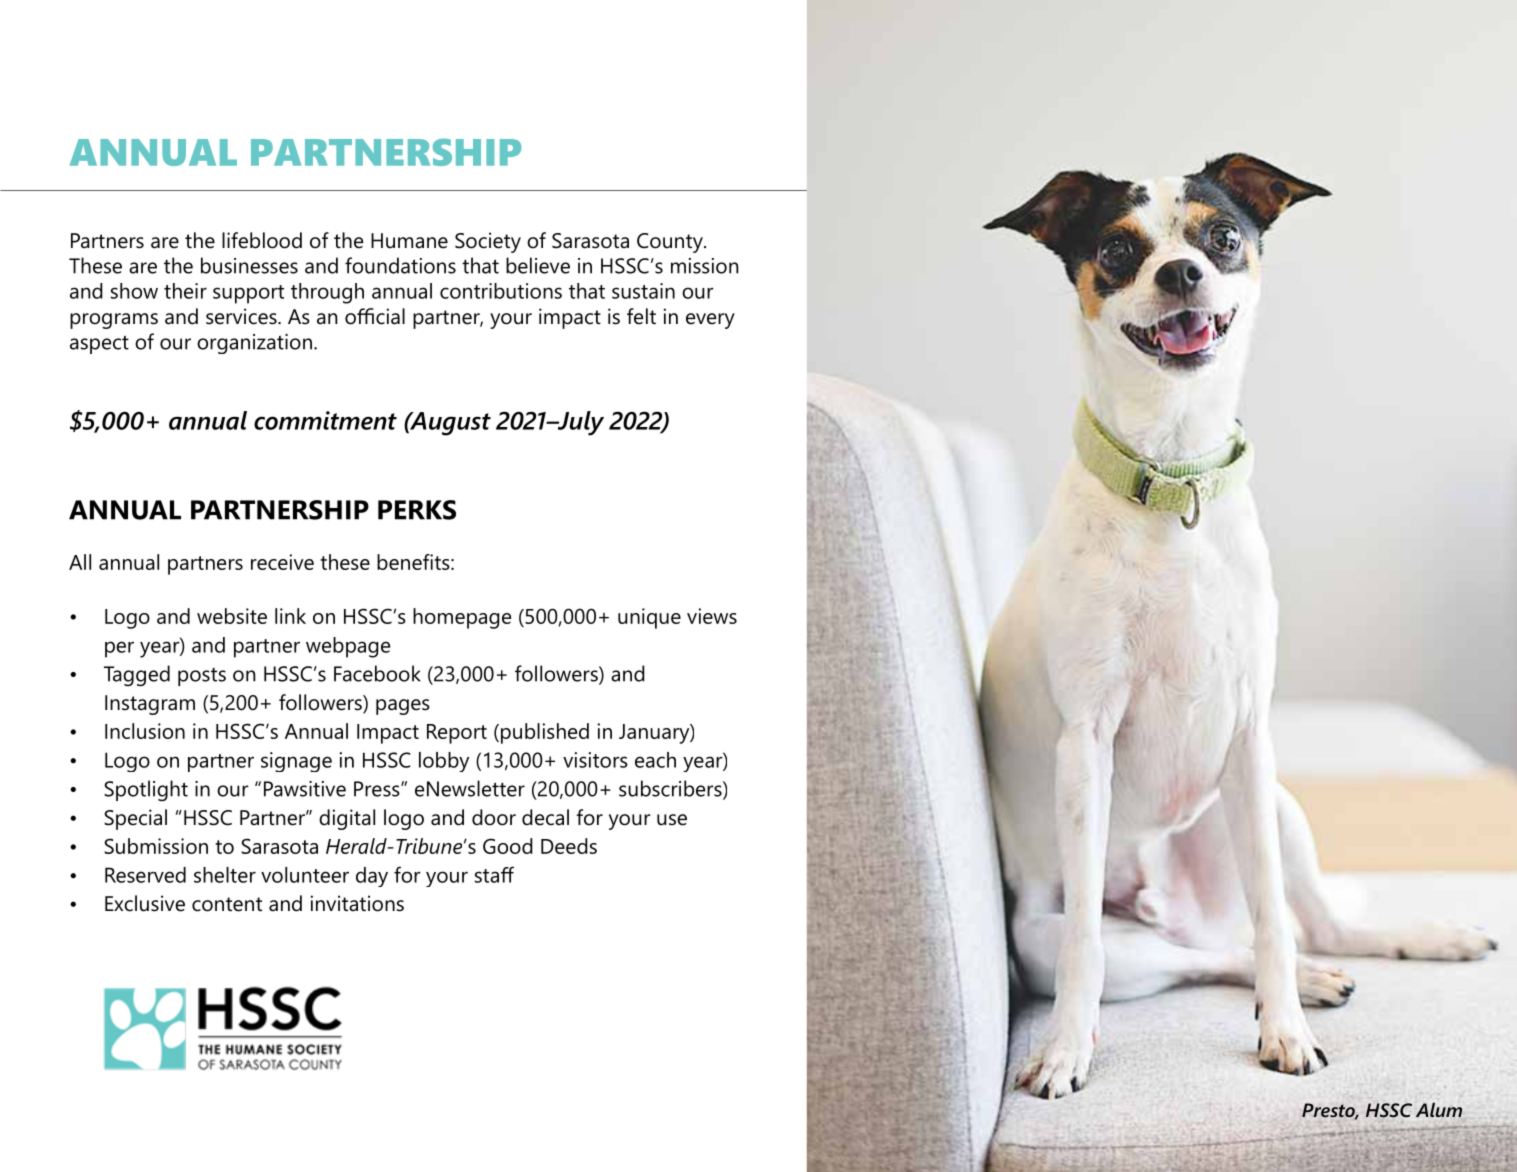 Image resolution: width=1517 pixels, height=1172 pixels. Describe the element at coordinates (710, 321) in the screenshot. I see `every` at that location.
